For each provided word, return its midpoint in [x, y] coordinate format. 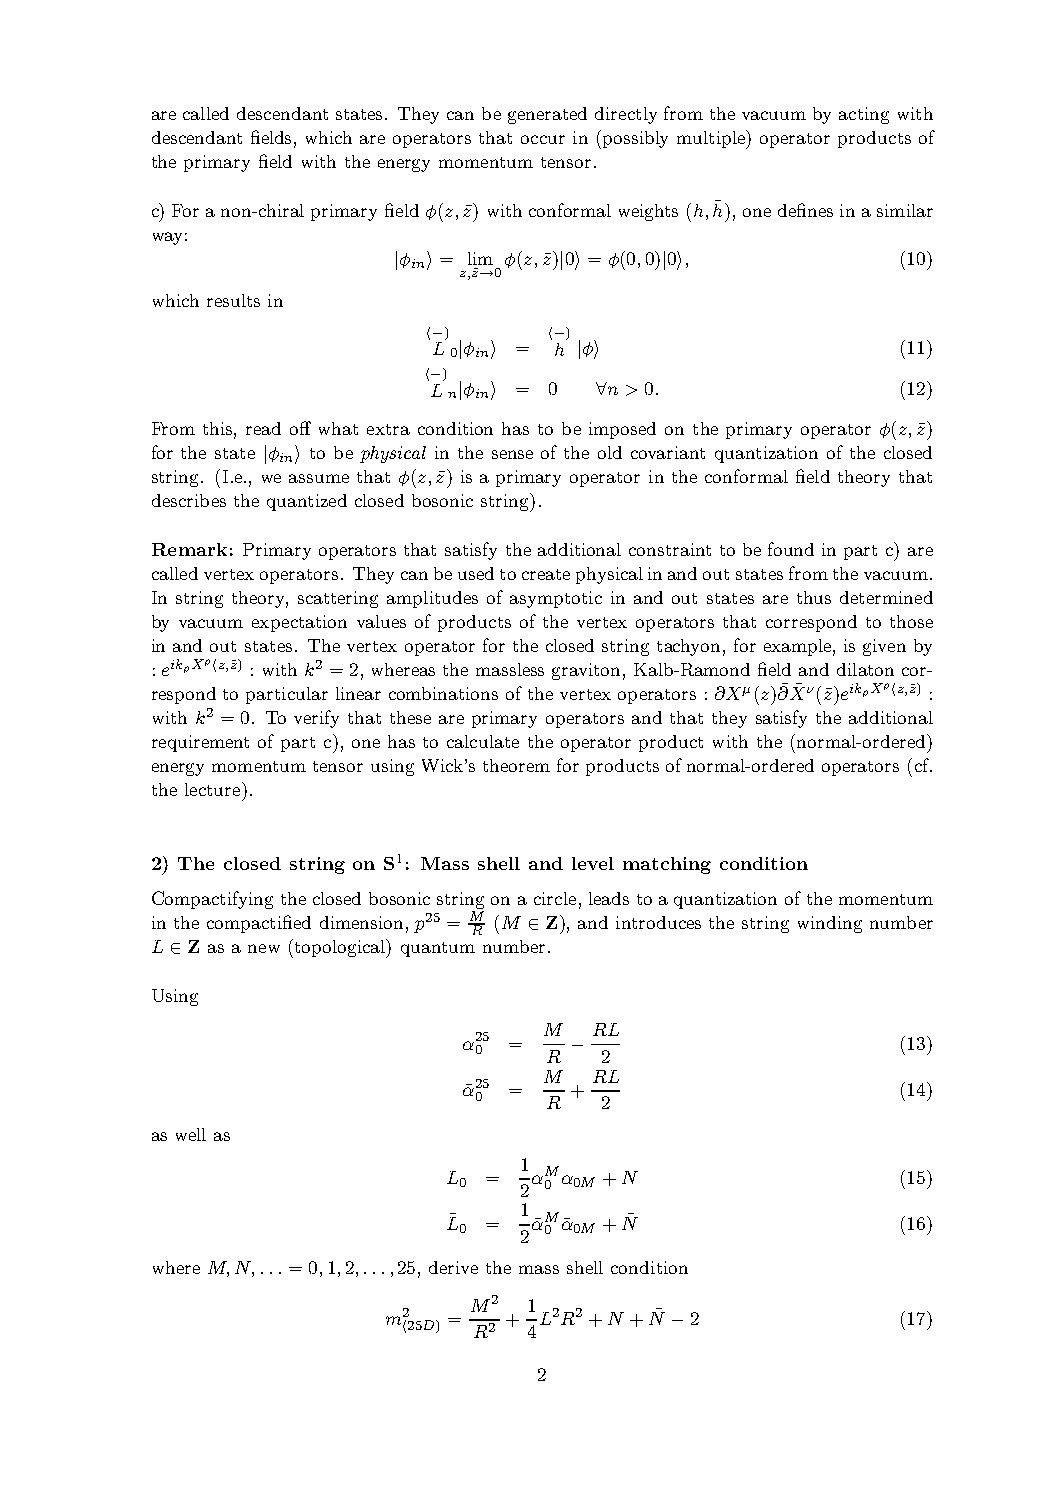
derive [453, 1267]
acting [864, 115]
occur [543, 139]
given [884, 647]
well [191, 1134]
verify [316, 719]
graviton [586, 671]
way [167, 238]
